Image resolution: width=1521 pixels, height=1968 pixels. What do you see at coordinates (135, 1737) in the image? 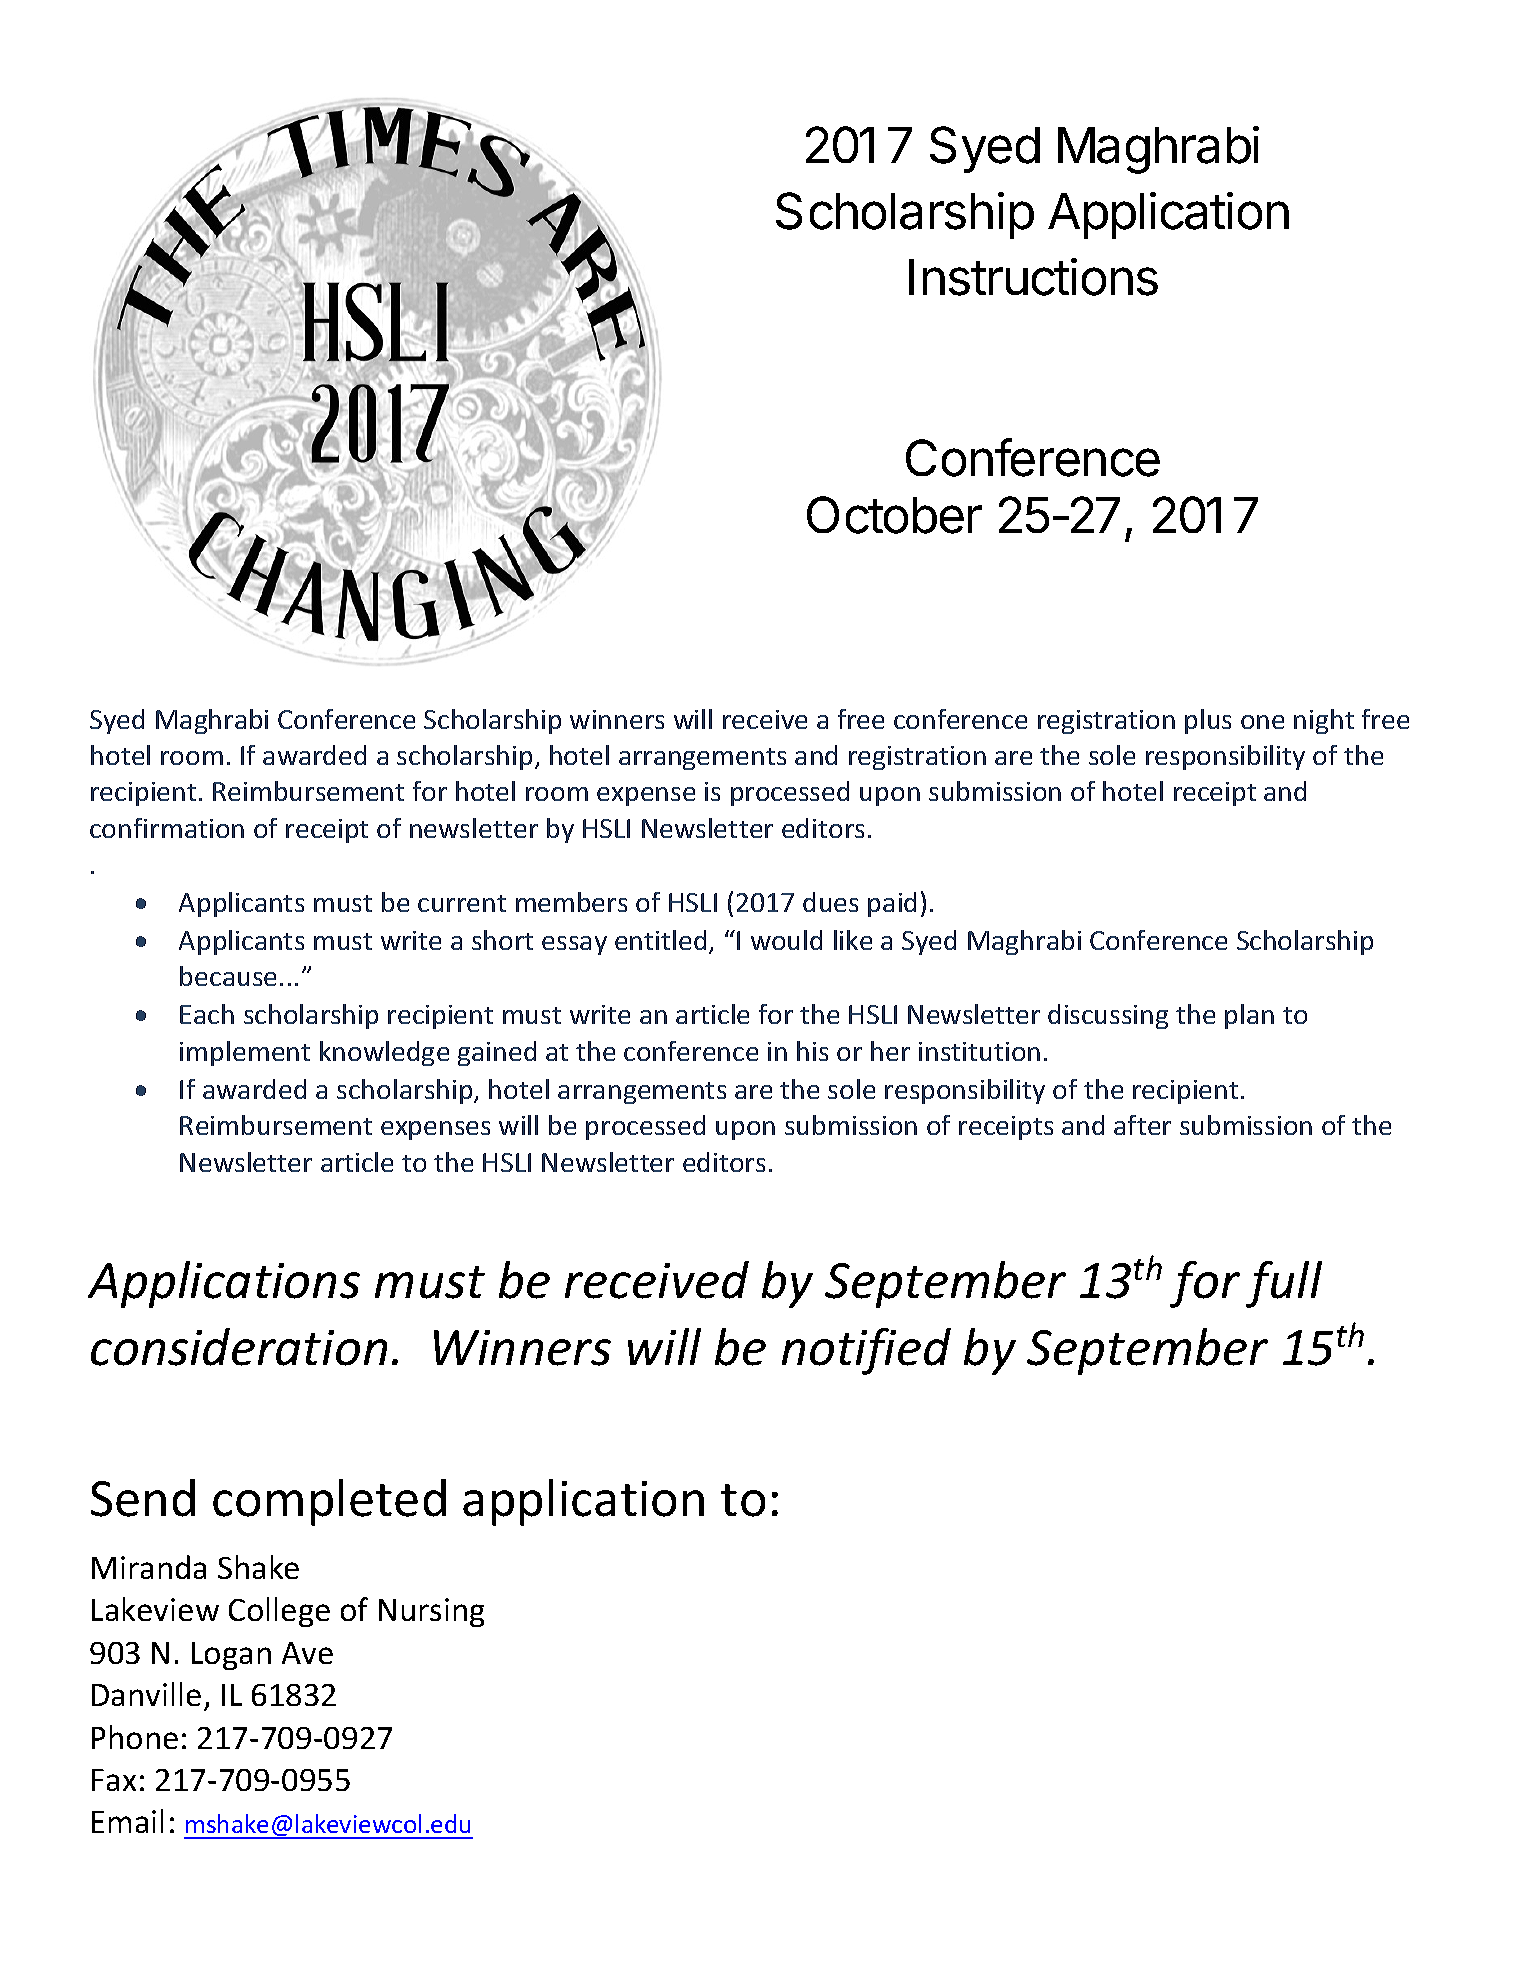
I see `Phone` at bounding box center [135, 1737].
